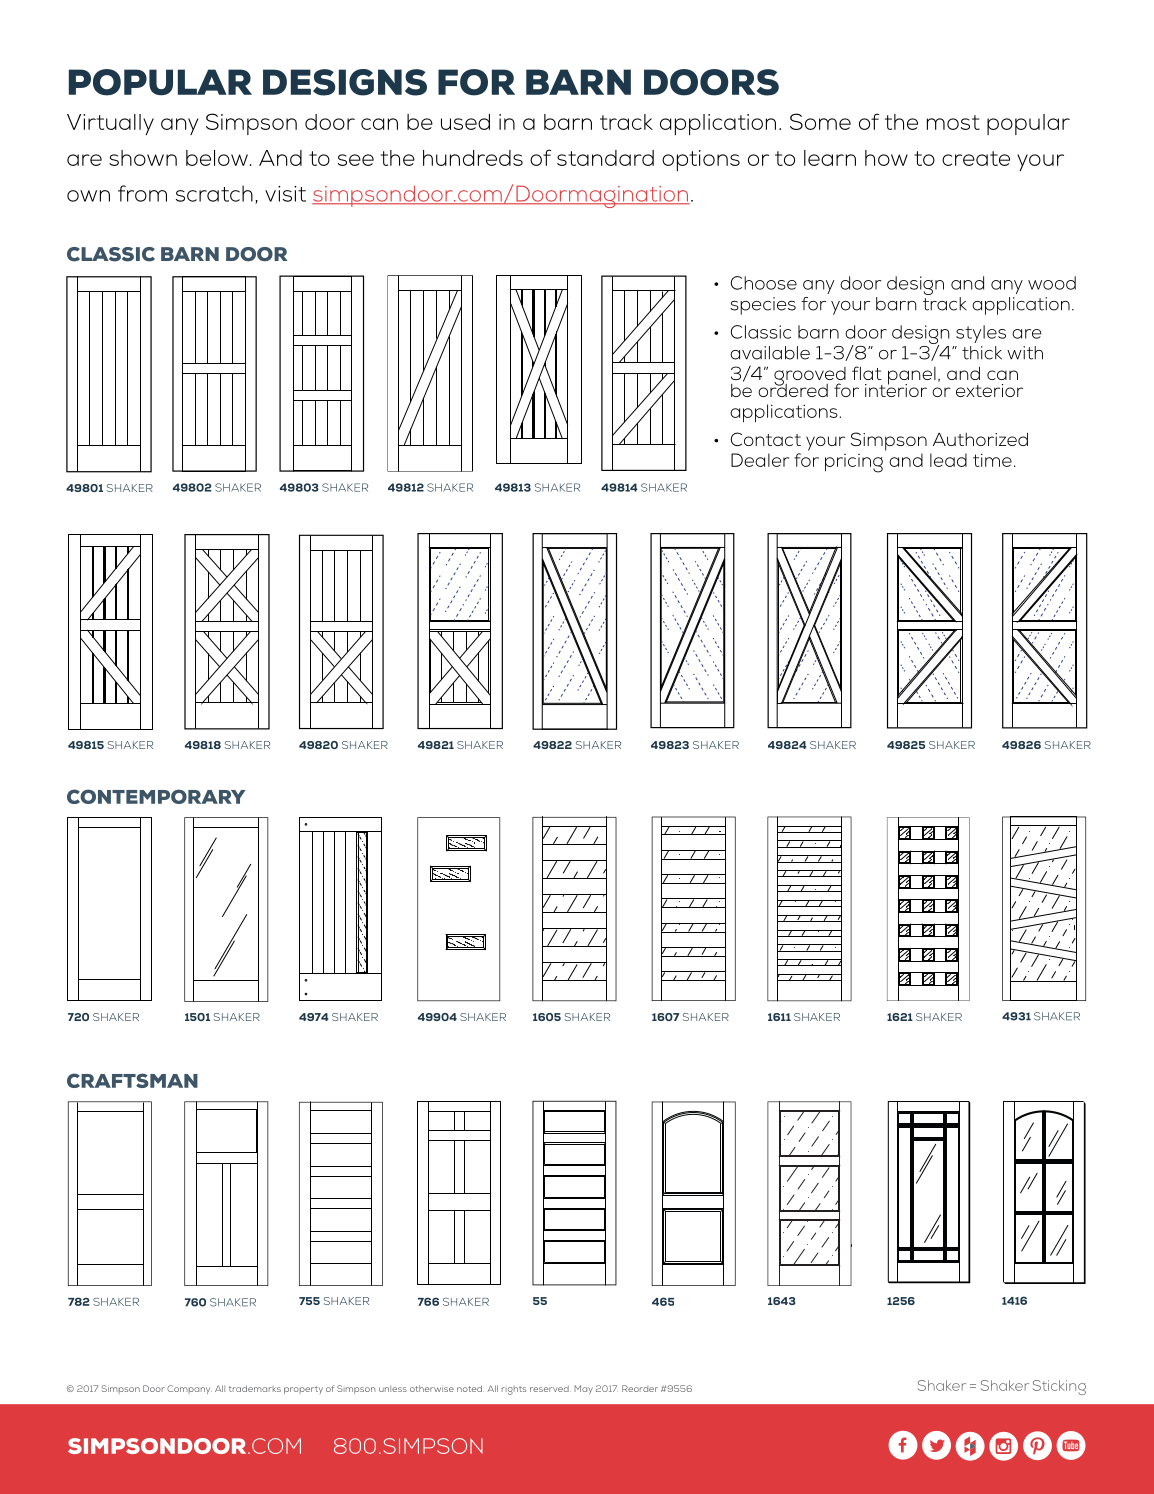 This screenshot has width=1154, height=1494. Describe the element at coordinates (948, 460) in the screenshot. I see `lead` at that location.
